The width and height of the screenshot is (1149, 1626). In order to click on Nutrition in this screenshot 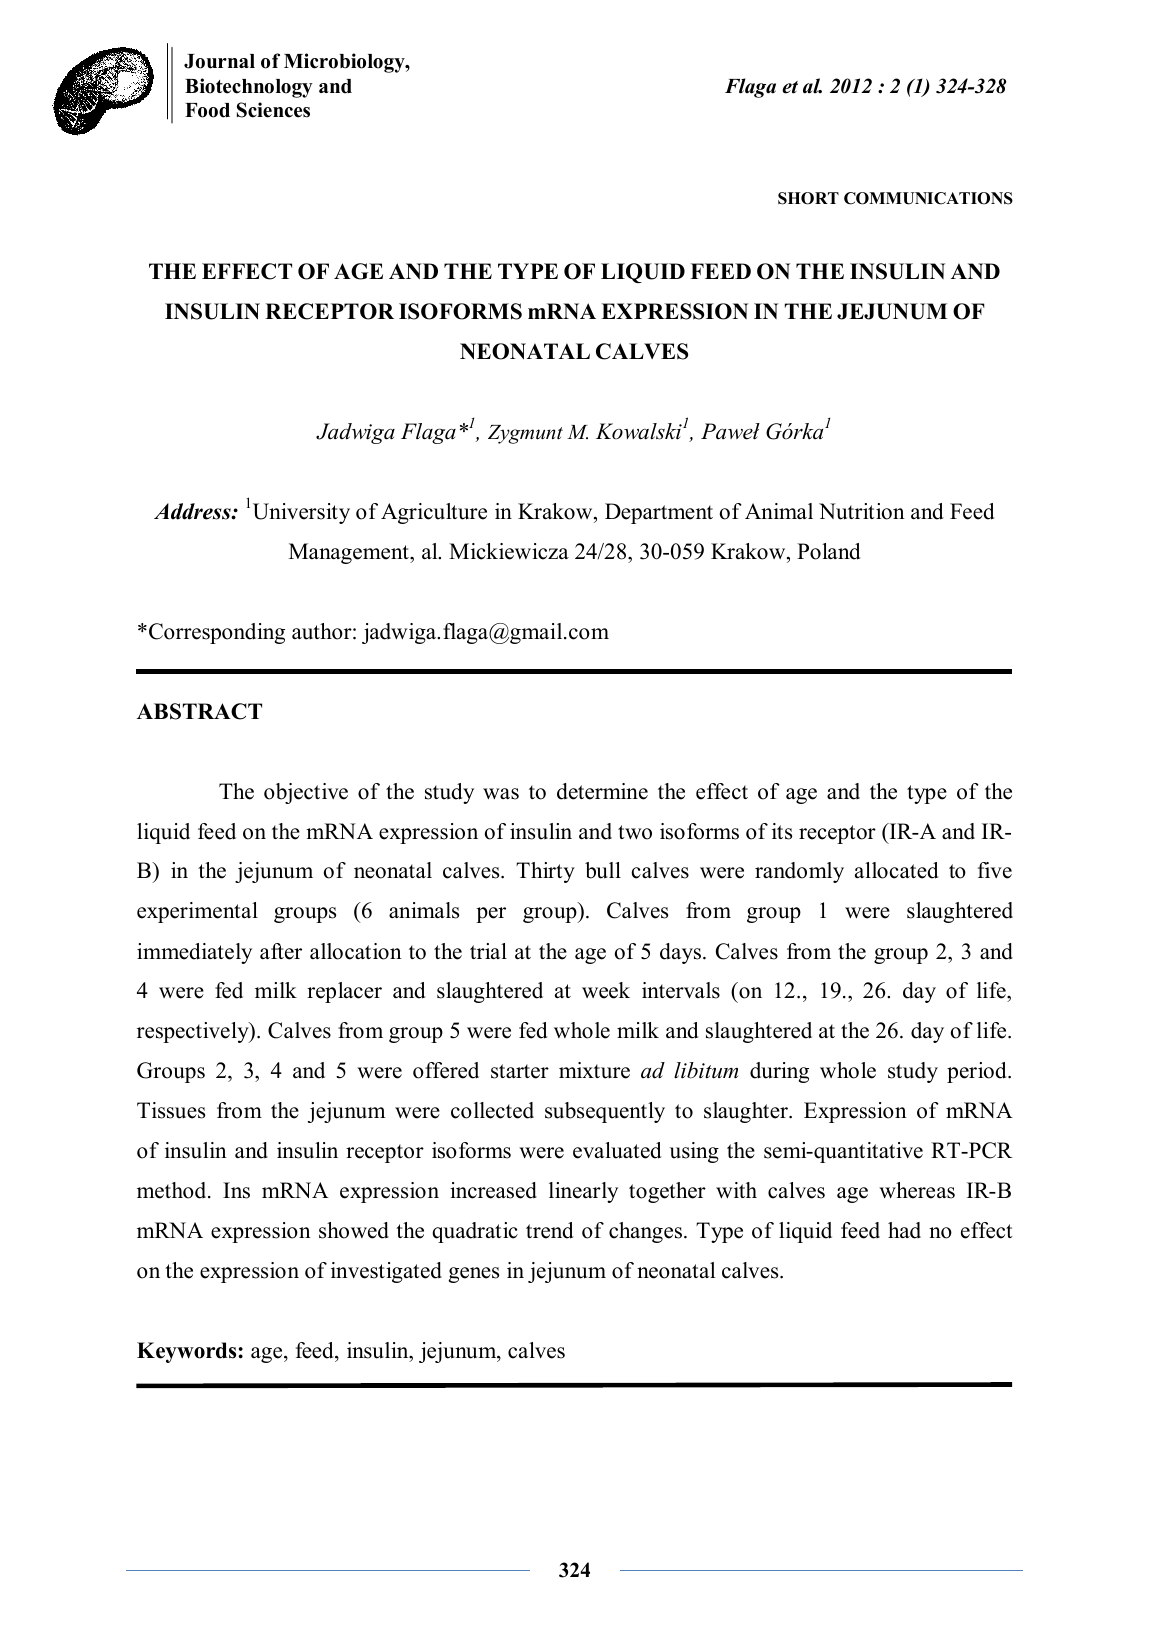, I will do `click(862, 511)`.
